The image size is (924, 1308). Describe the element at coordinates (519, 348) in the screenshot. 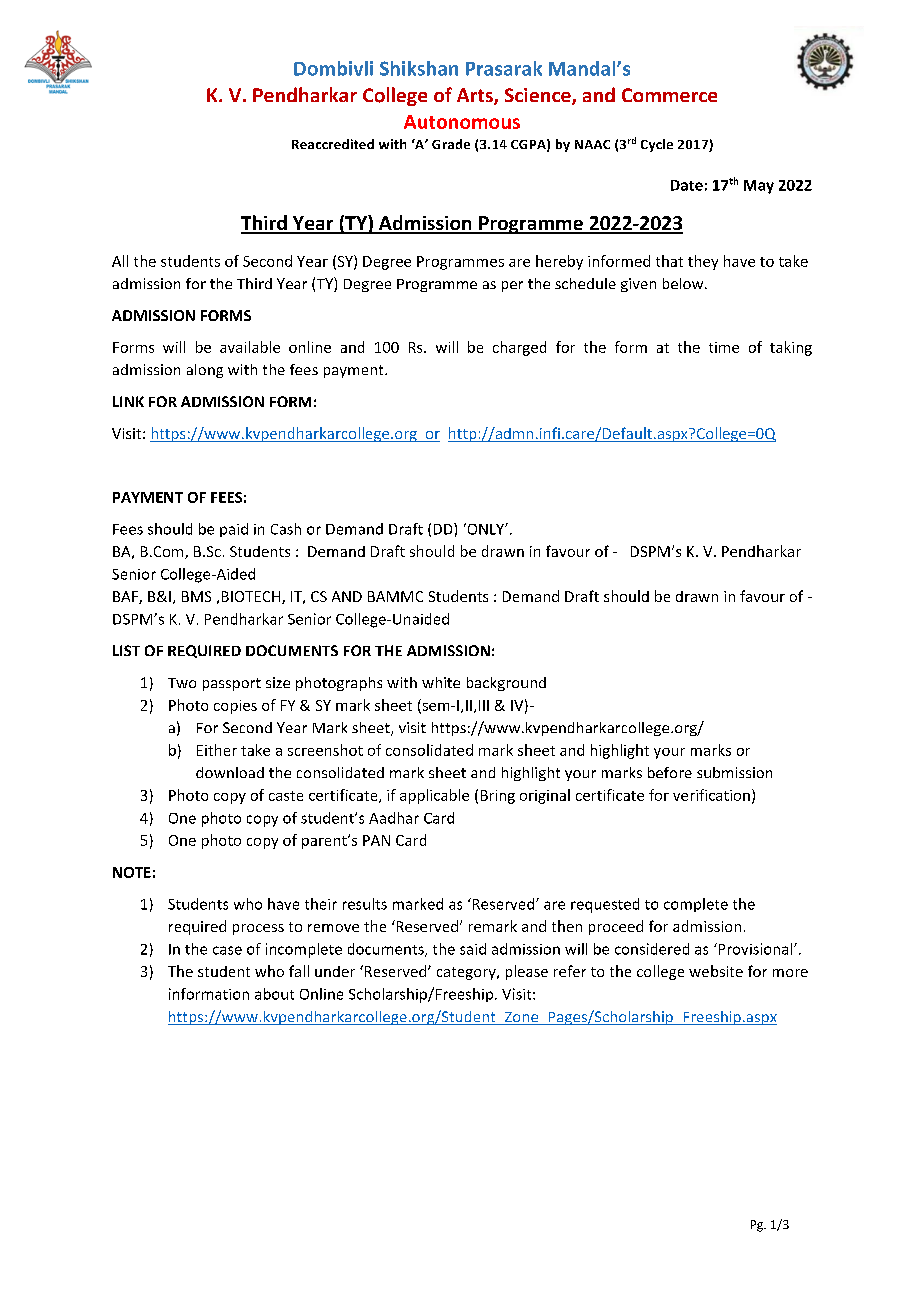

I see `charged` at that location.
